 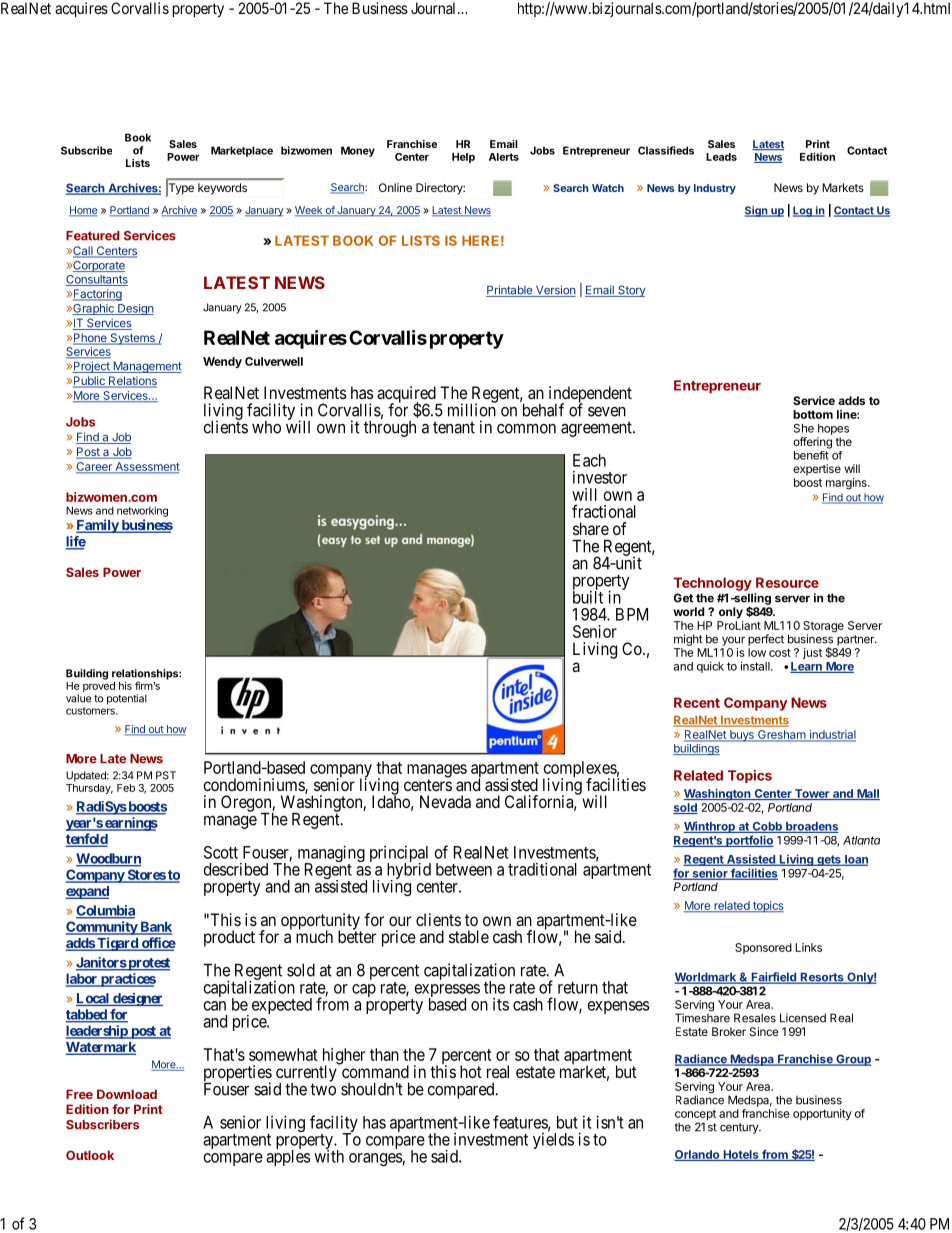 What do you see at coordinates (127, 699) in the screenshot?
I see `potential` at bounding box center [127, 699].
